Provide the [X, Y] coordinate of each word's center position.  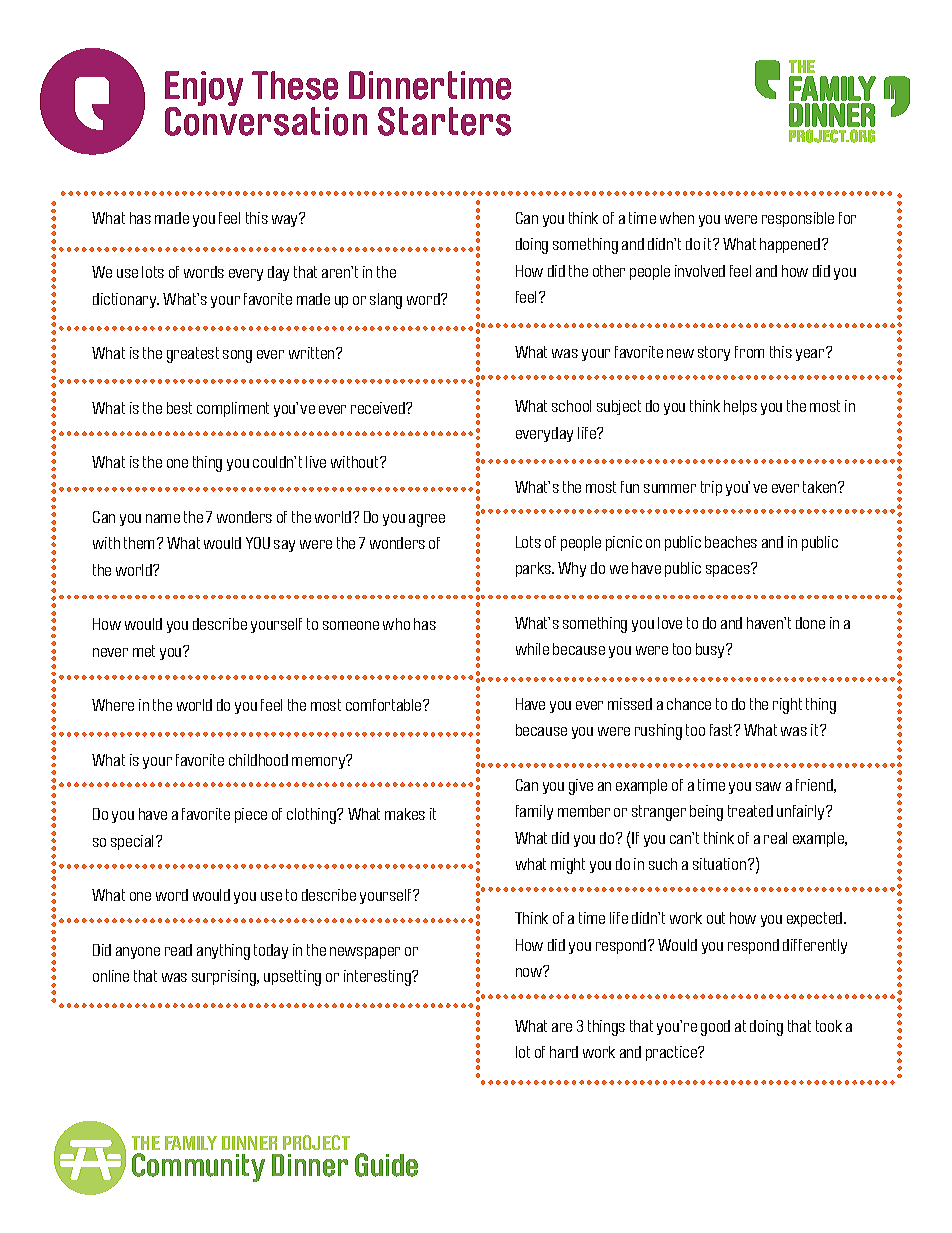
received [379, 408]
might [568, 866]
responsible [798, 219]
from [749, 352]
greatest [193, 355]
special [134, 842]
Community [198, 1167]
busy [712, 650]
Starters [444, 121]
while [532, 649]
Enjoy [204, 90]
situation [721, 864]
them [141, 543]
